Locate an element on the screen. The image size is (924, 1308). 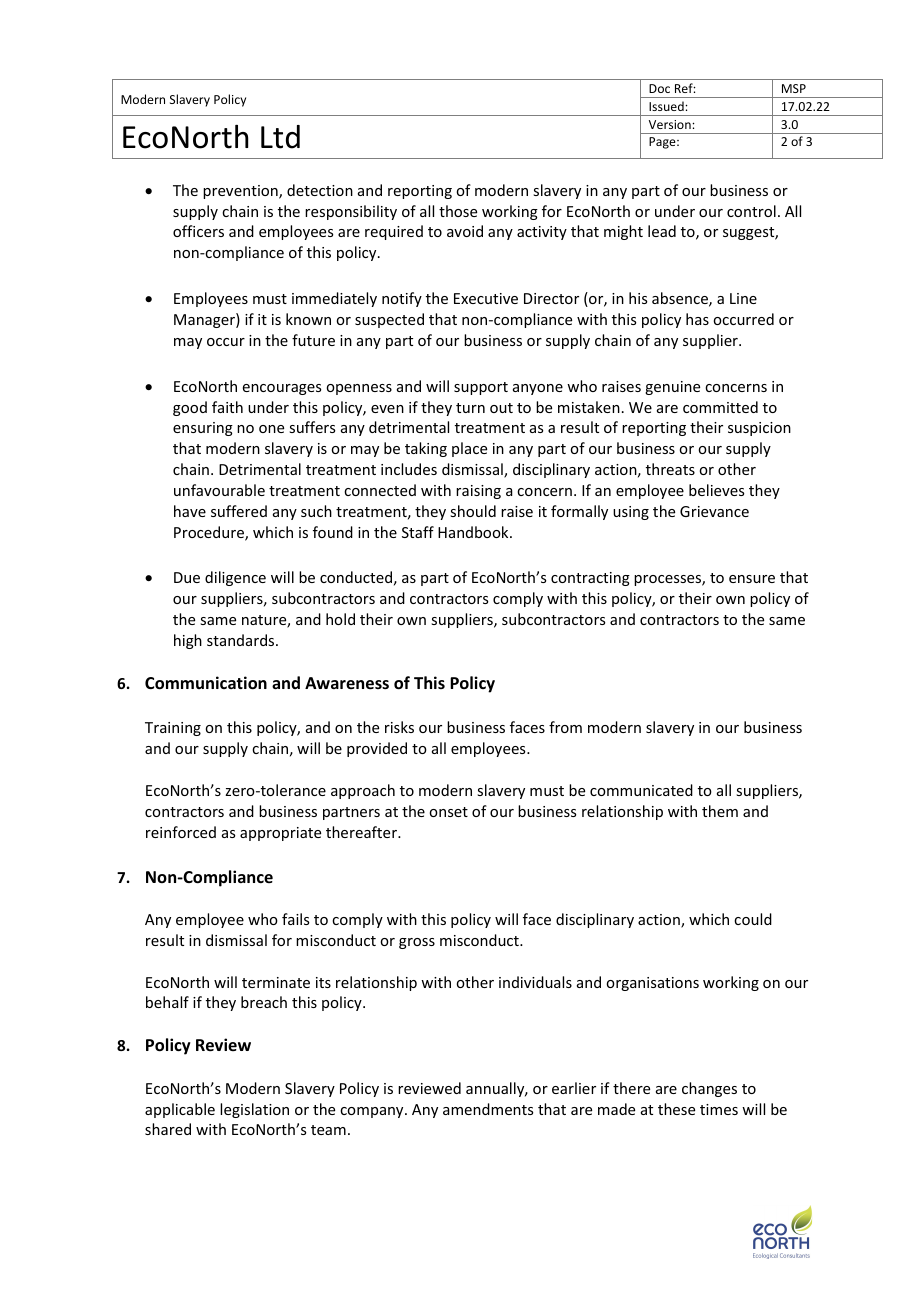
Version is located at coordinates (671, 124).
